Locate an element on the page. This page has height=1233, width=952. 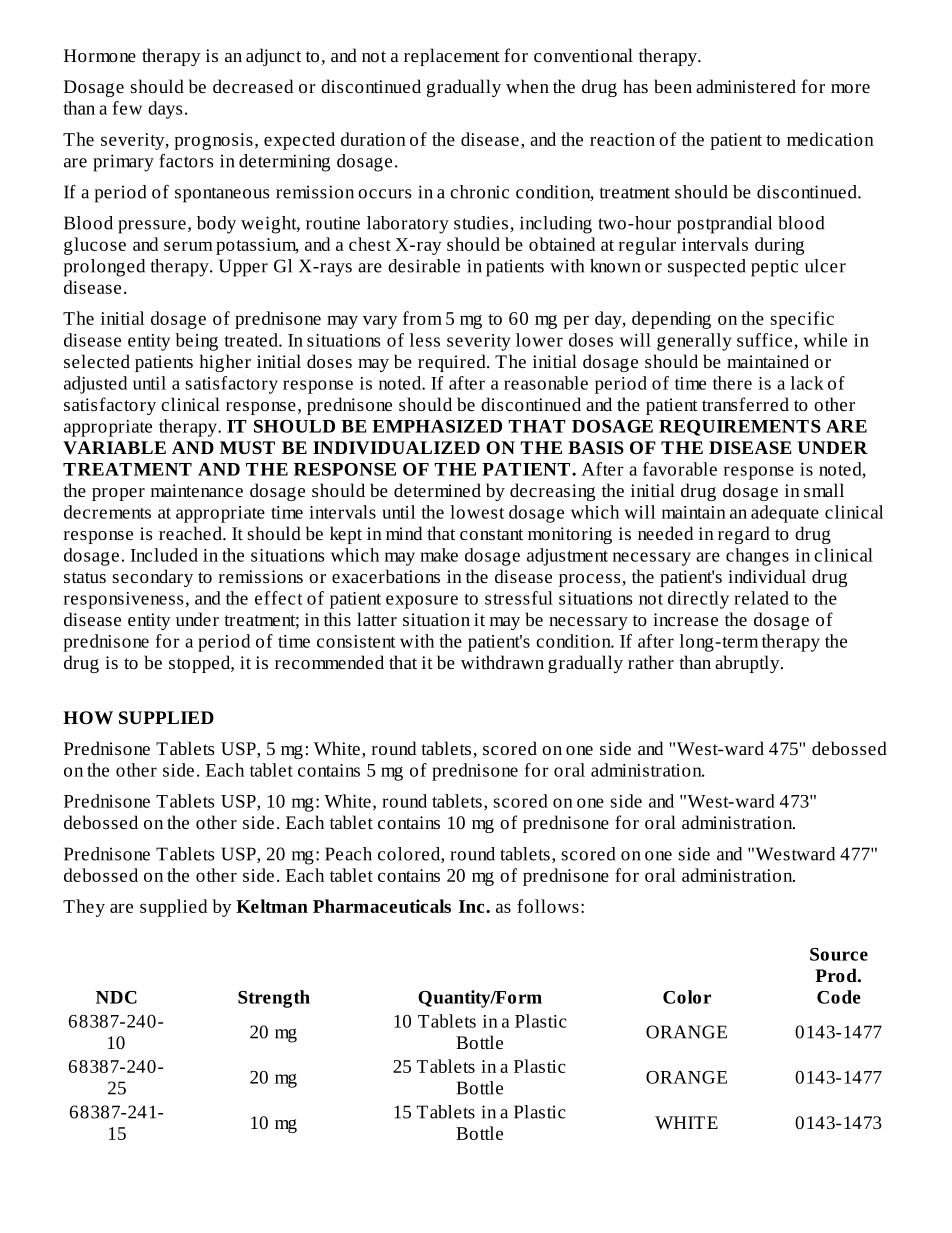
days is located at coordinates (165, 110).
